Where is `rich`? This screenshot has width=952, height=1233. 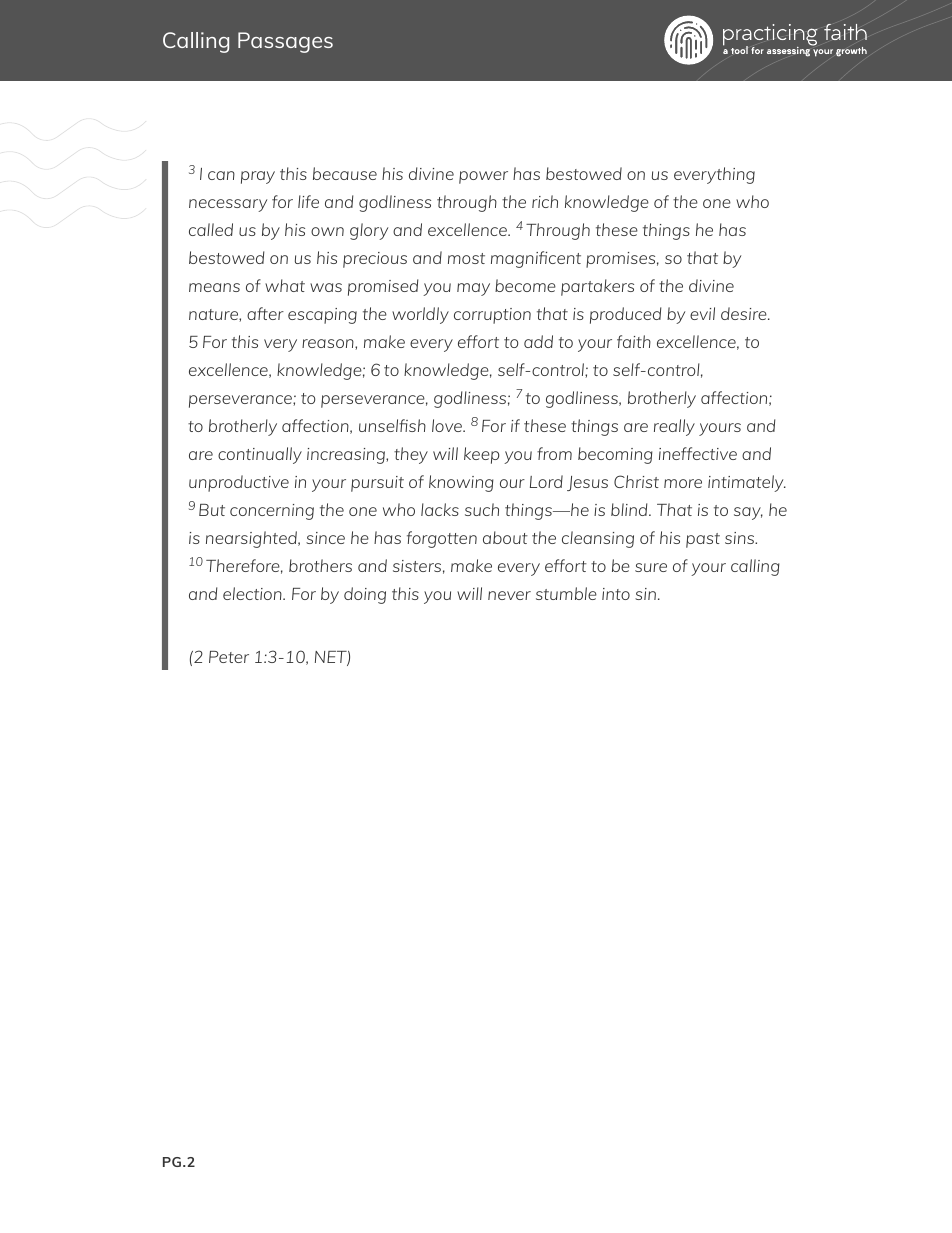
rich is located at coordinates (545, 201).
